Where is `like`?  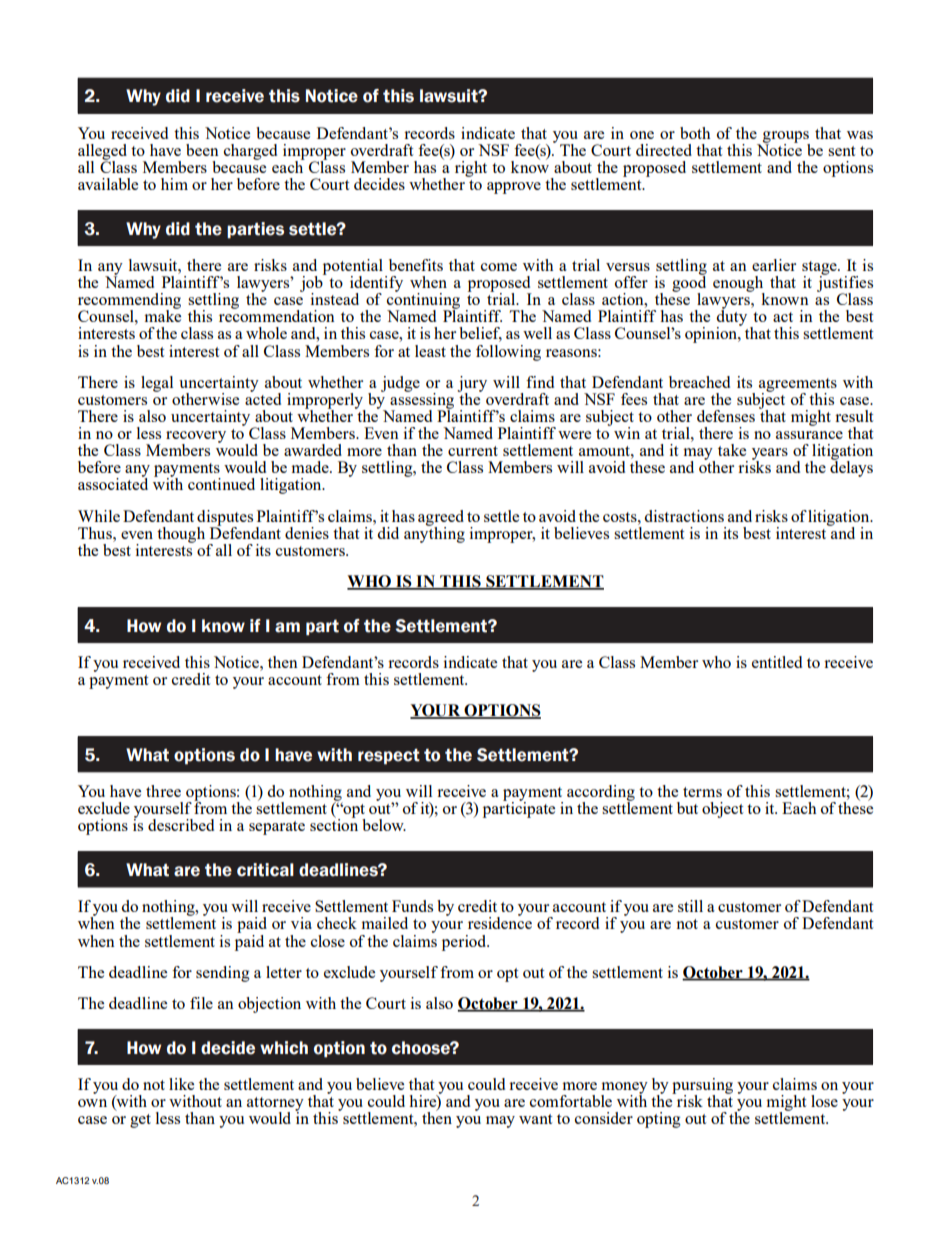
like is located at coordinates (181, 1084).
